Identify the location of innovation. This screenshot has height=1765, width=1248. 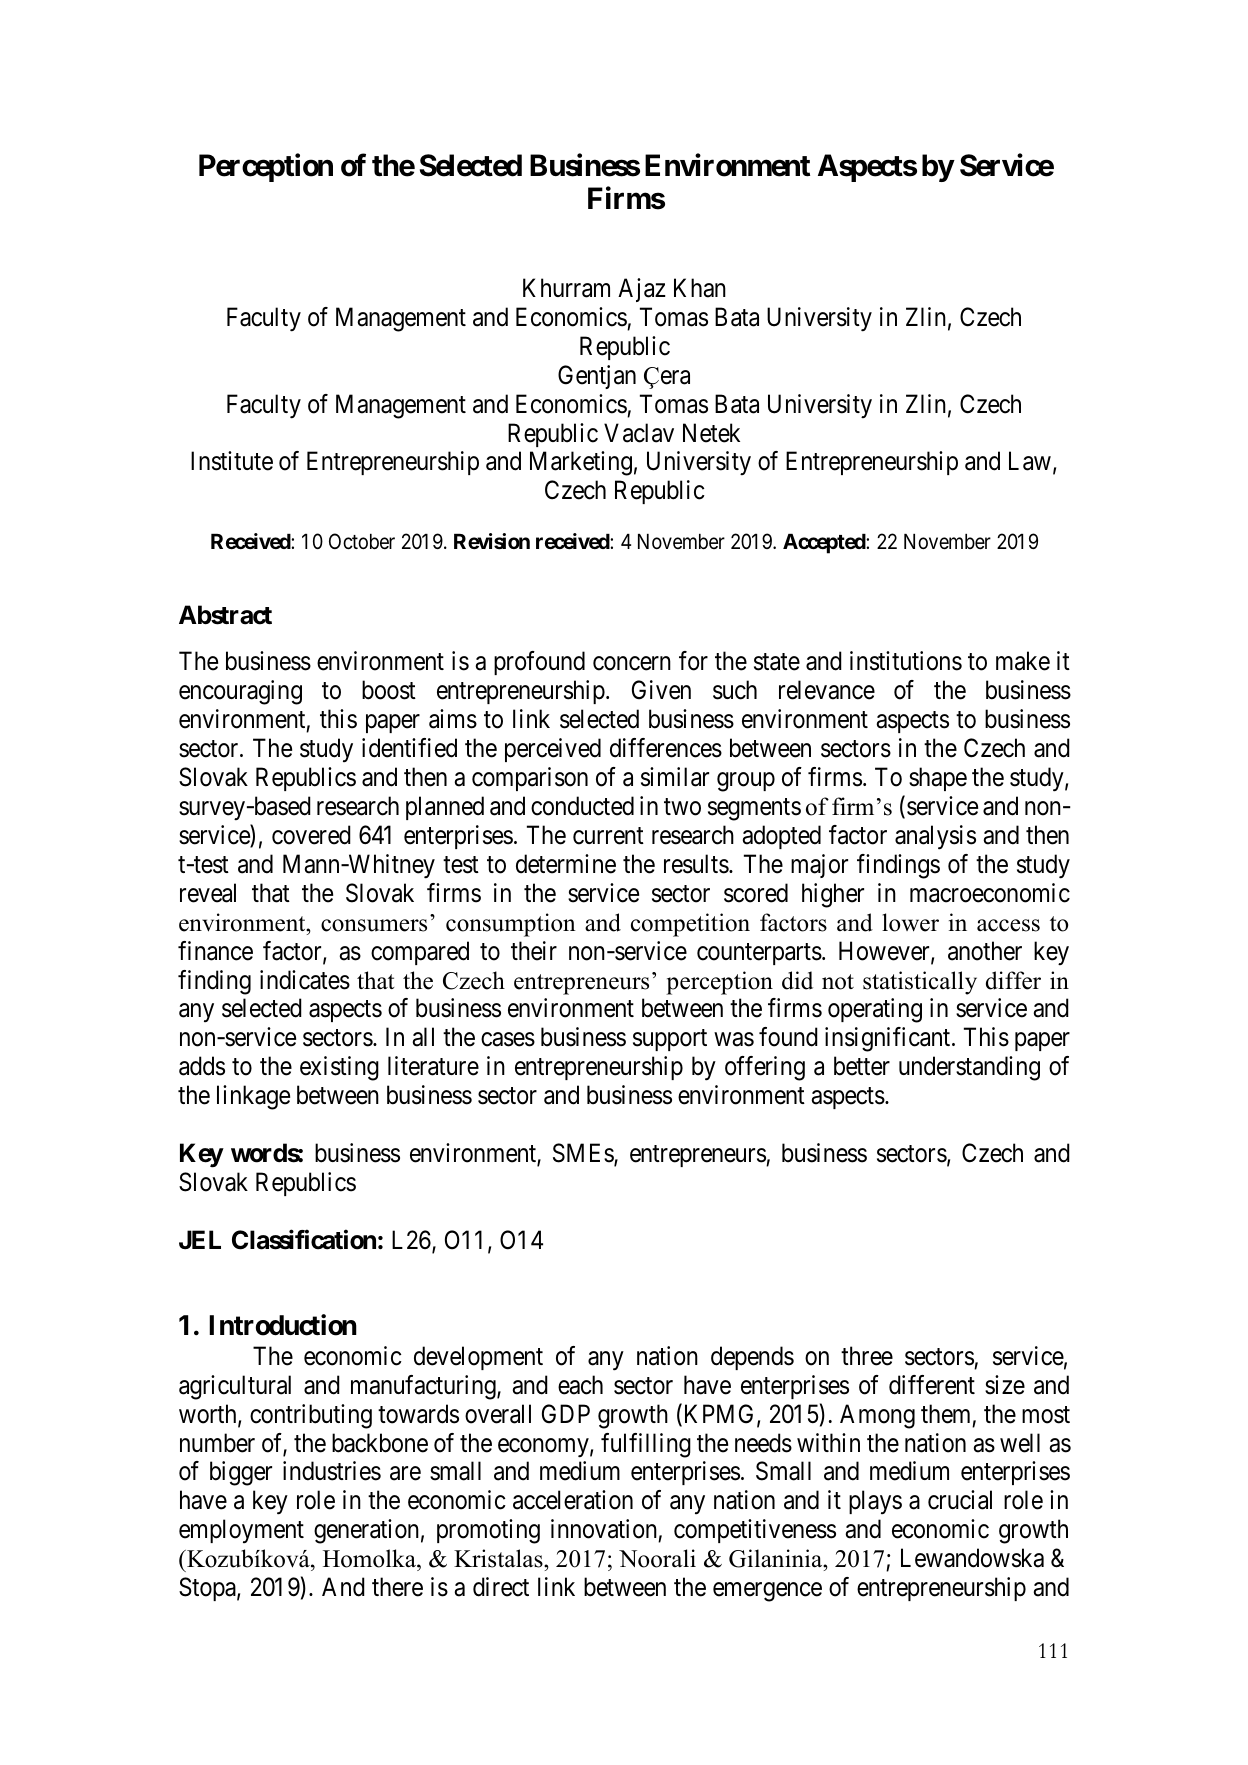
(605, 1530).
